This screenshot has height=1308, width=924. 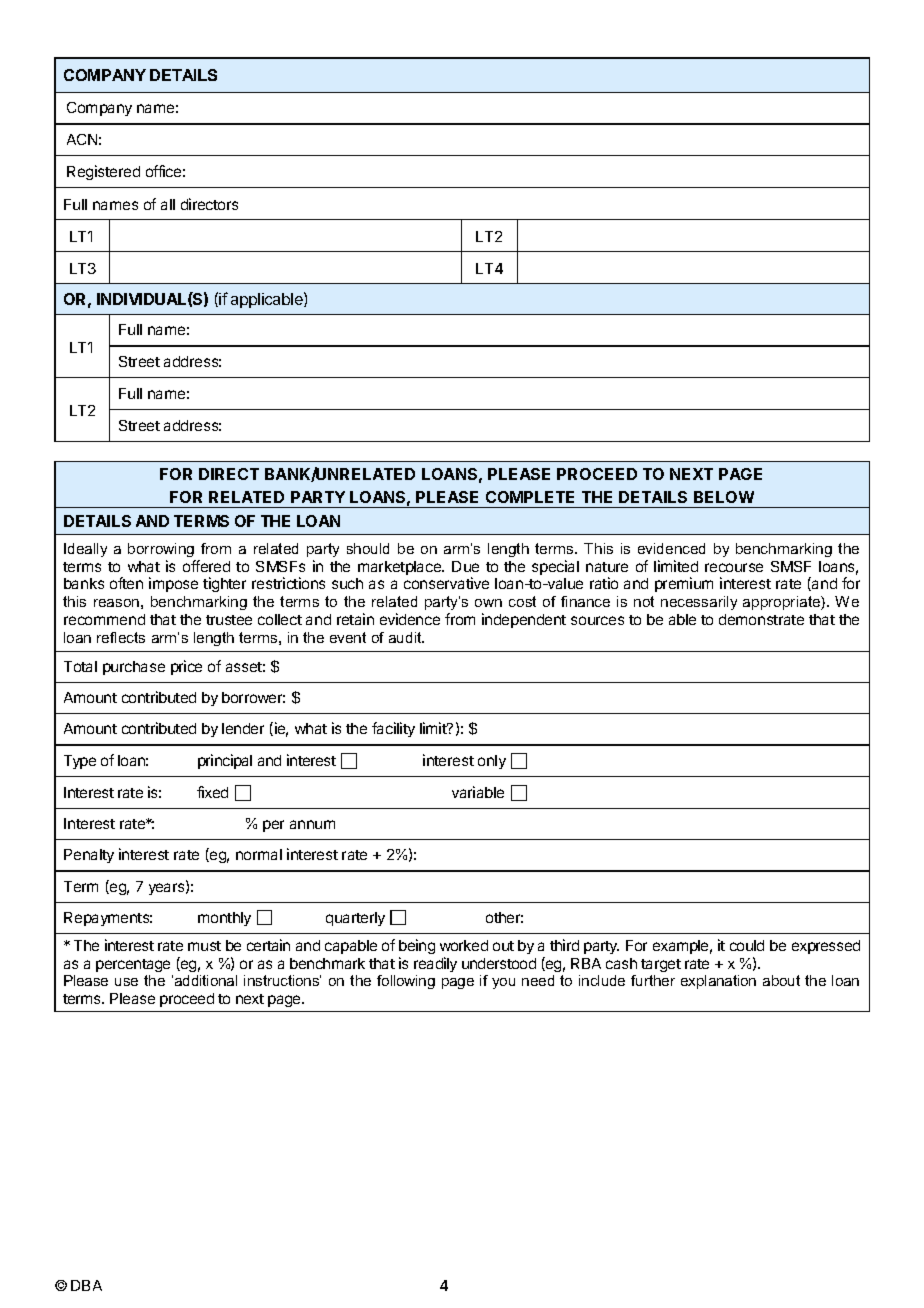 I want to click on COMPLETE, so click(x=530, y=497).
